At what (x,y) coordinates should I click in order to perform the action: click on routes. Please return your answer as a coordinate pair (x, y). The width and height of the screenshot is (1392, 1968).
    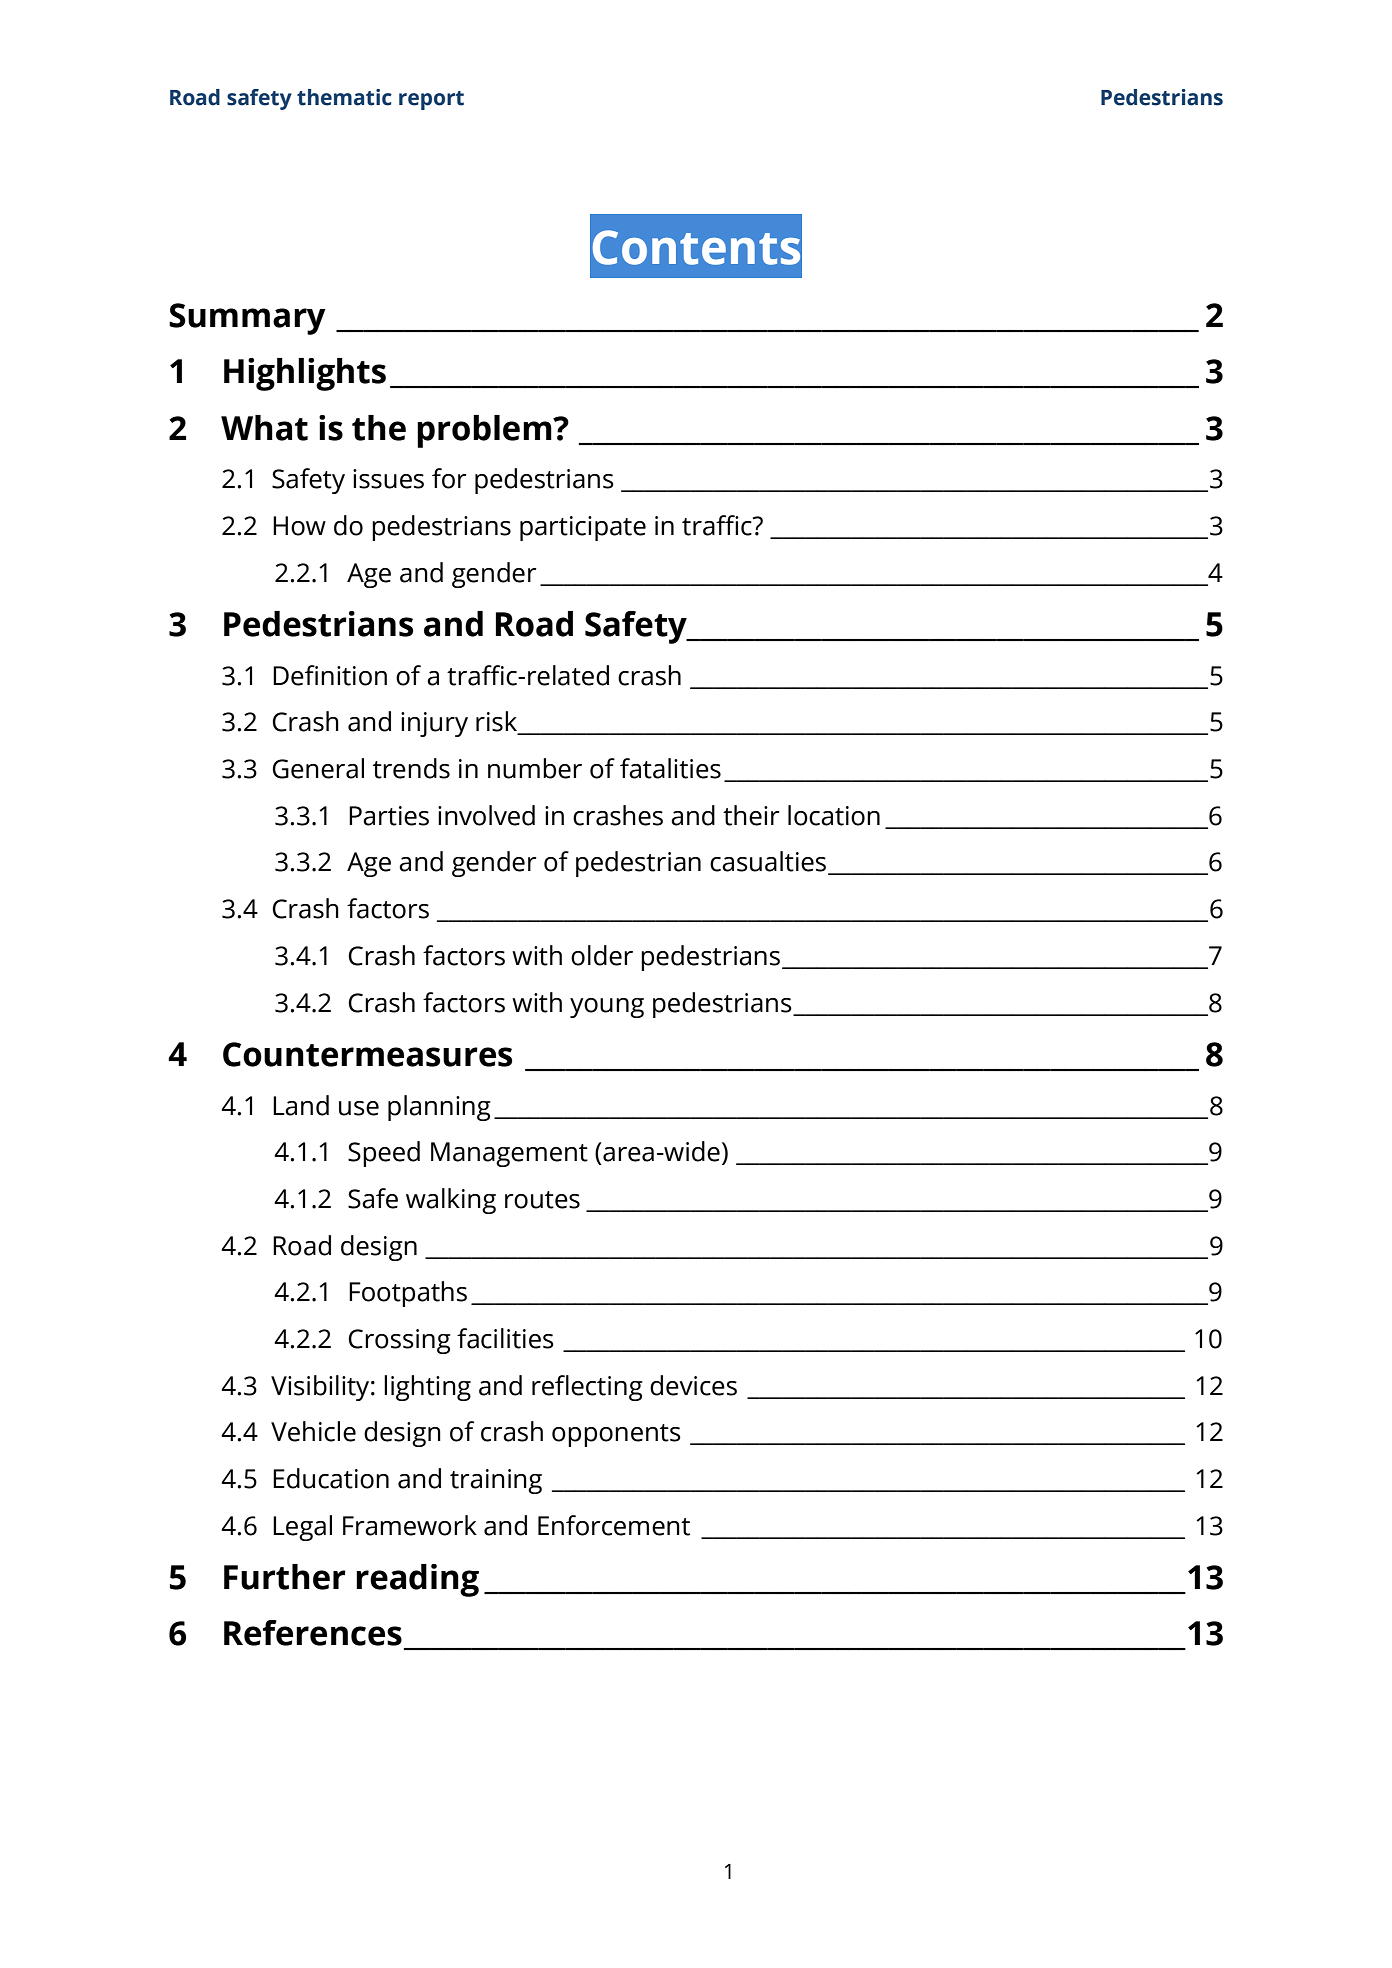
    Looking at the image, I should click on (542, 1200).
